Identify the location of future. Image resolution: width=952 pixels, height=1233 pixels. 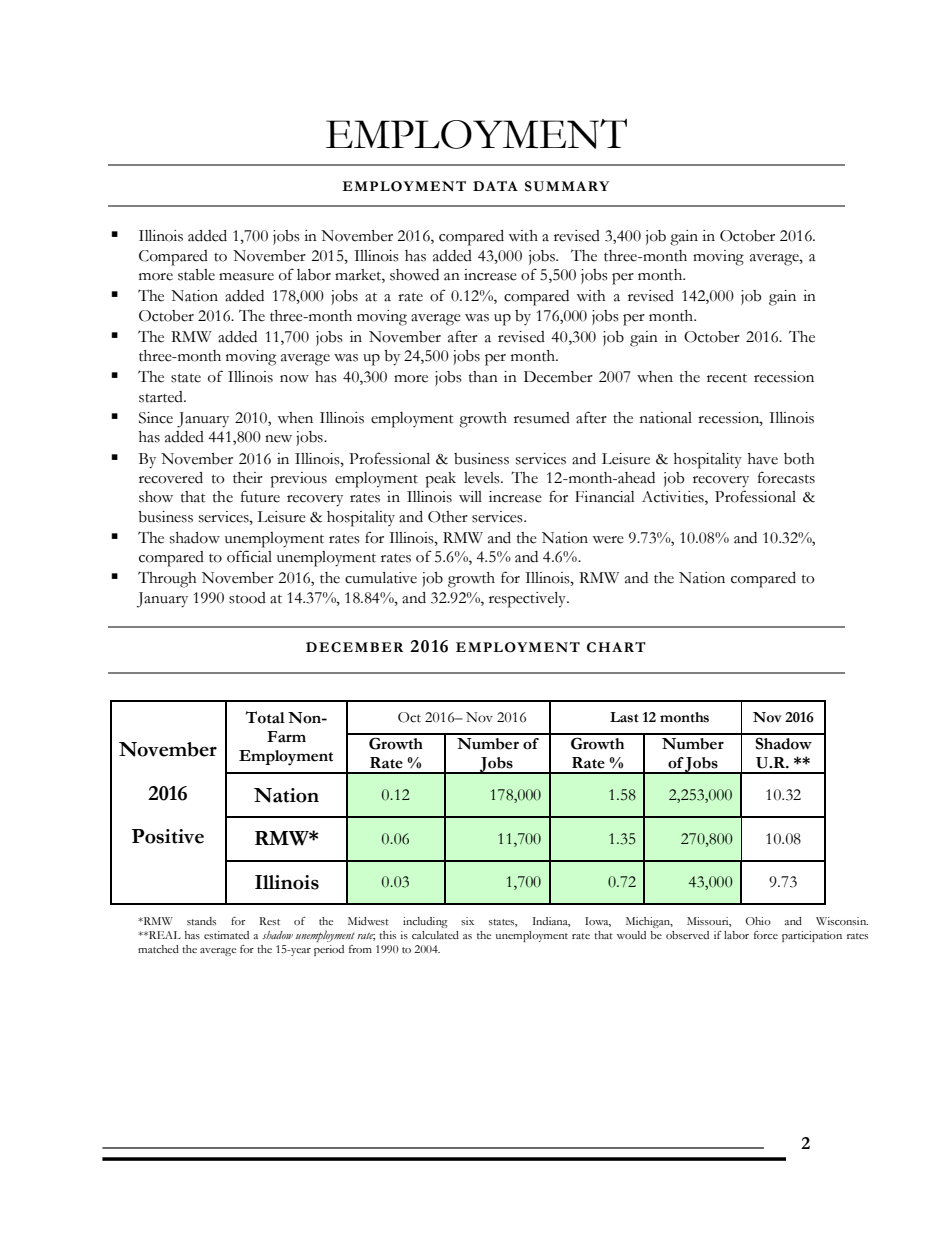
(260, 496).
